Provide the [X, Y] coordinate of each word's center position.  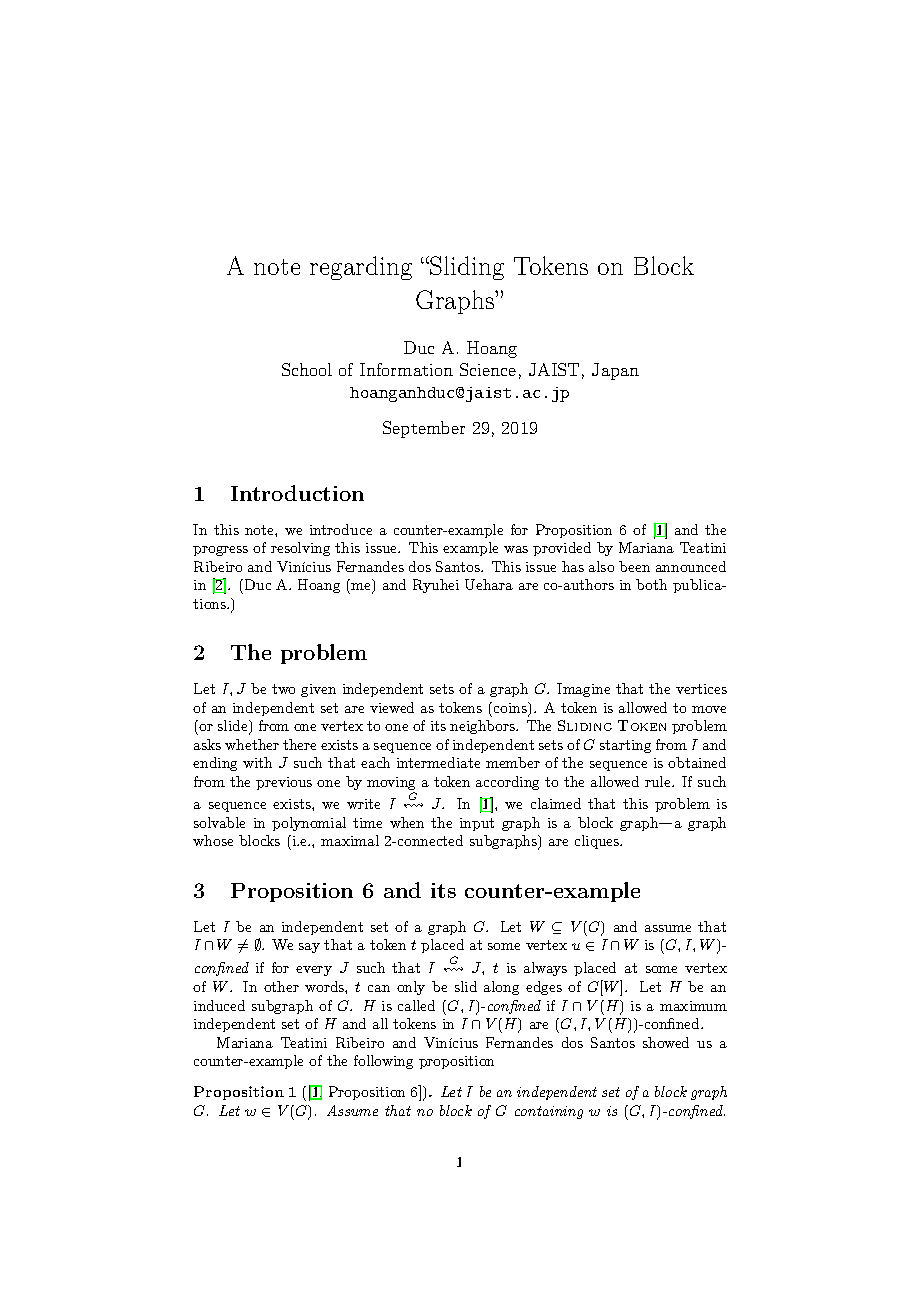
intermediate [438, 762]
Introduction [297, 493]
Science [488, 369]
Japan [615, 371]
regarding [361, 268]
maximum [693, 1006]
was [516, 549]
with [257, 762]
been [634, 566]
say [309, 948]
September [424, 429]
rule [659, 781]
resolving [300, 549]
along [501, 988]
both [651, 584]
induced [219, 1005]
